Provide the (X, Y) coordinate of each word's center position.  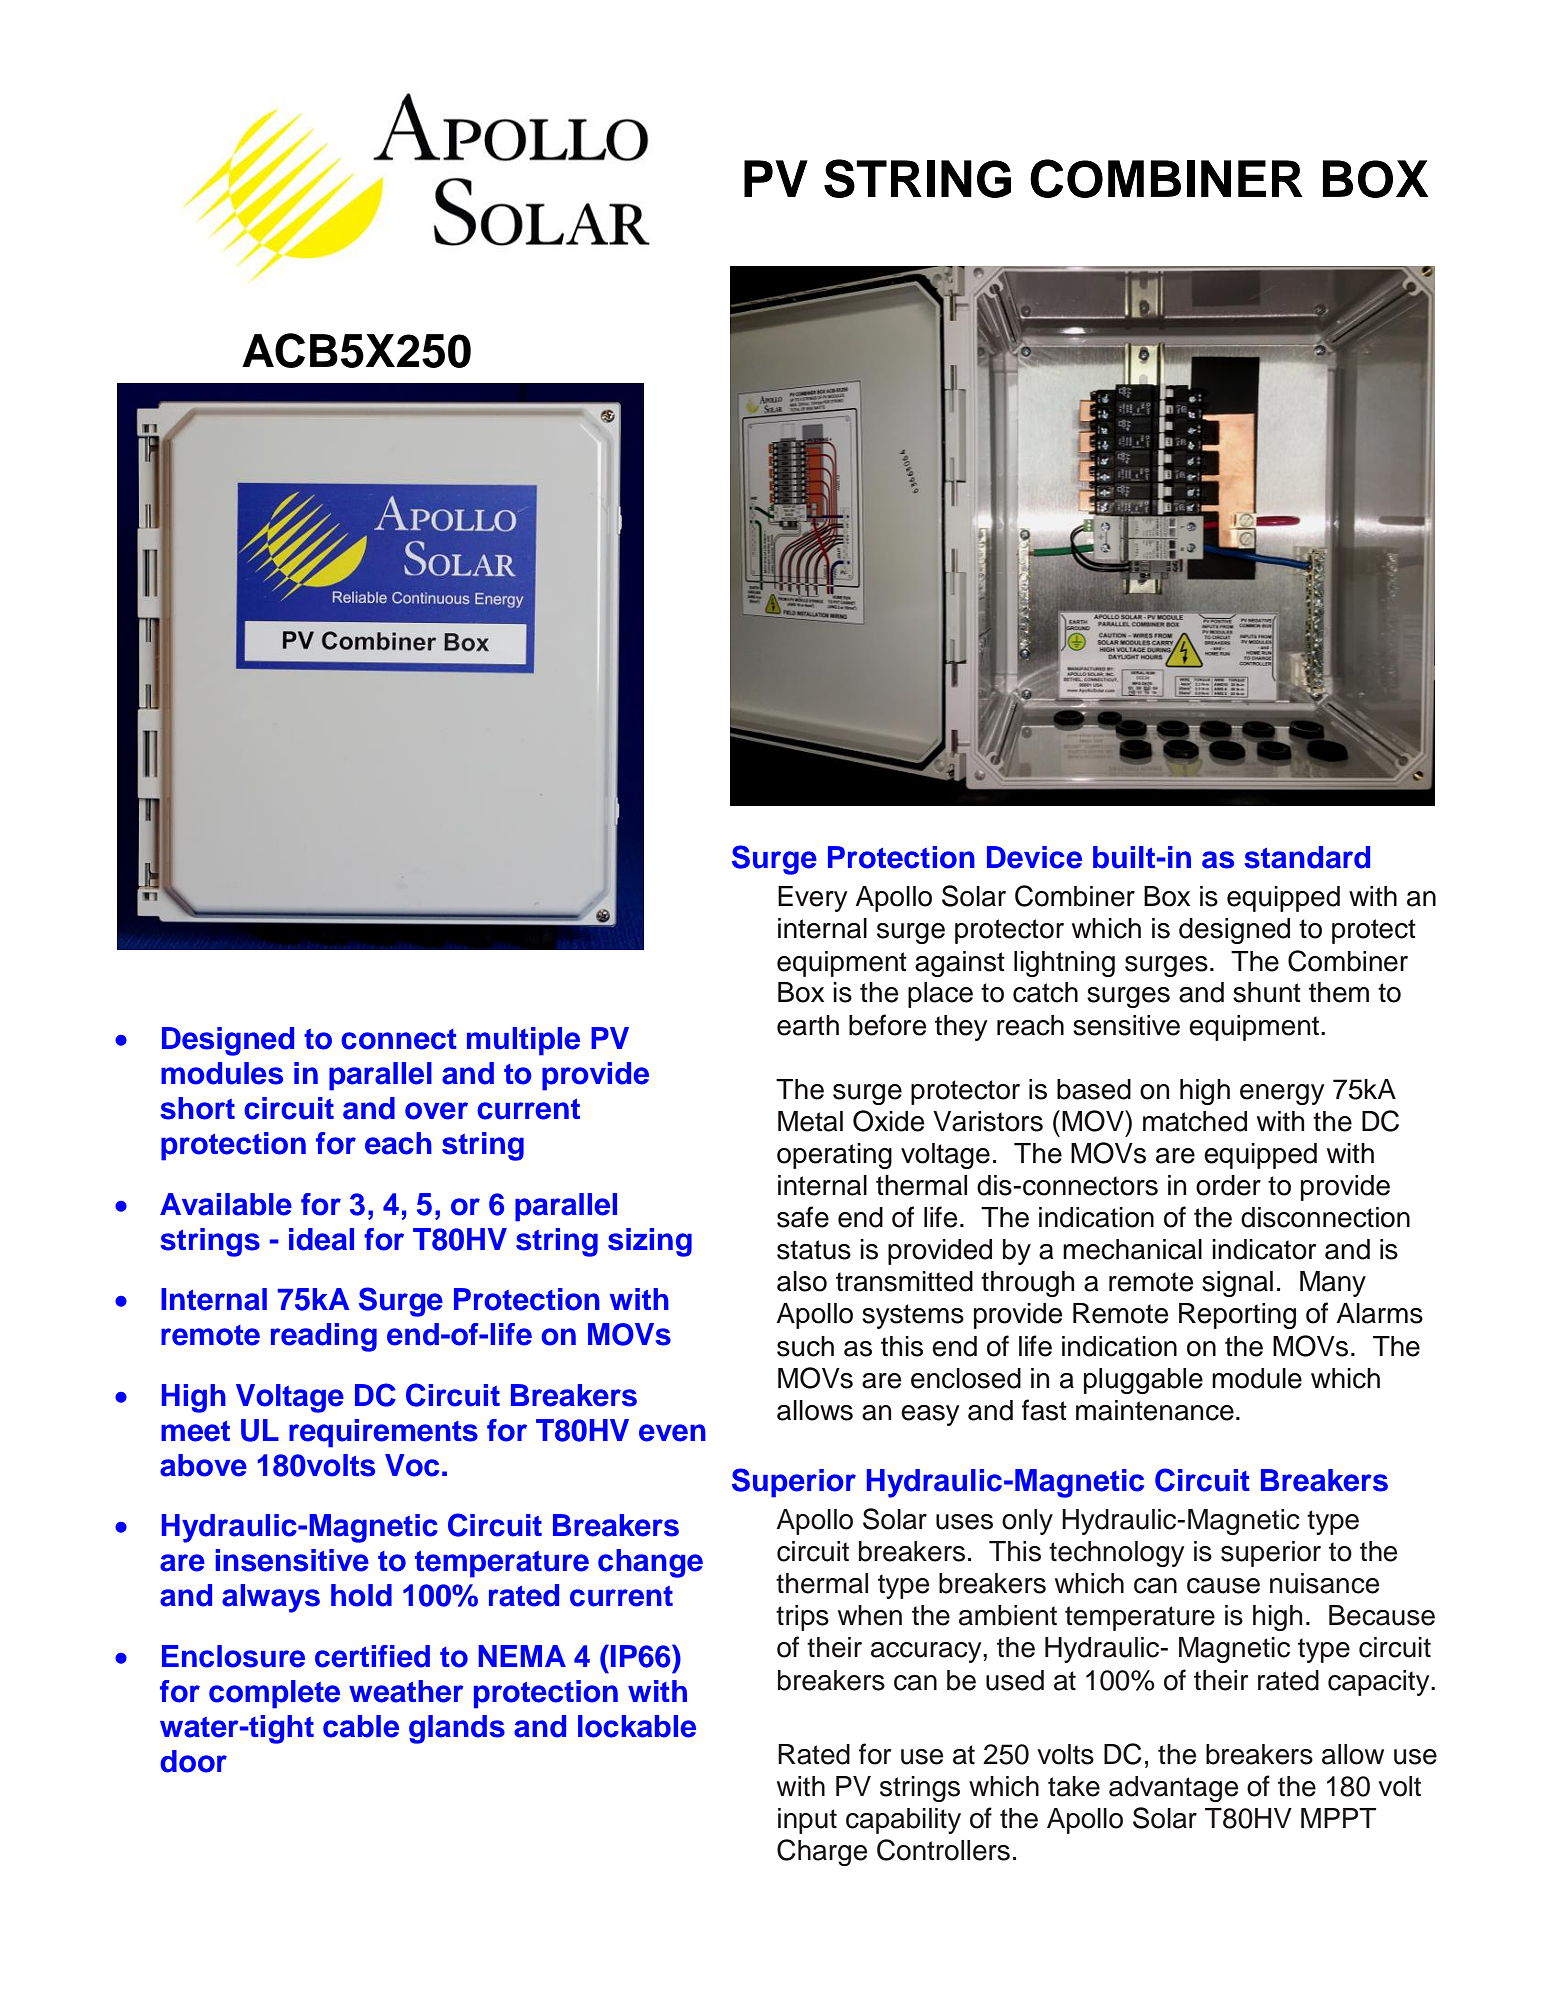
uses (964, 1522)
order (1228, 1185)
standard (1307, 857)
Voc (412, 1465)
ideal (321, 1239)
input (807, 1821)
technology (1116, 1554)
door (193, 1761)
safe (803, 1217)
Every (813, 899)
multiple (523, 1041)
